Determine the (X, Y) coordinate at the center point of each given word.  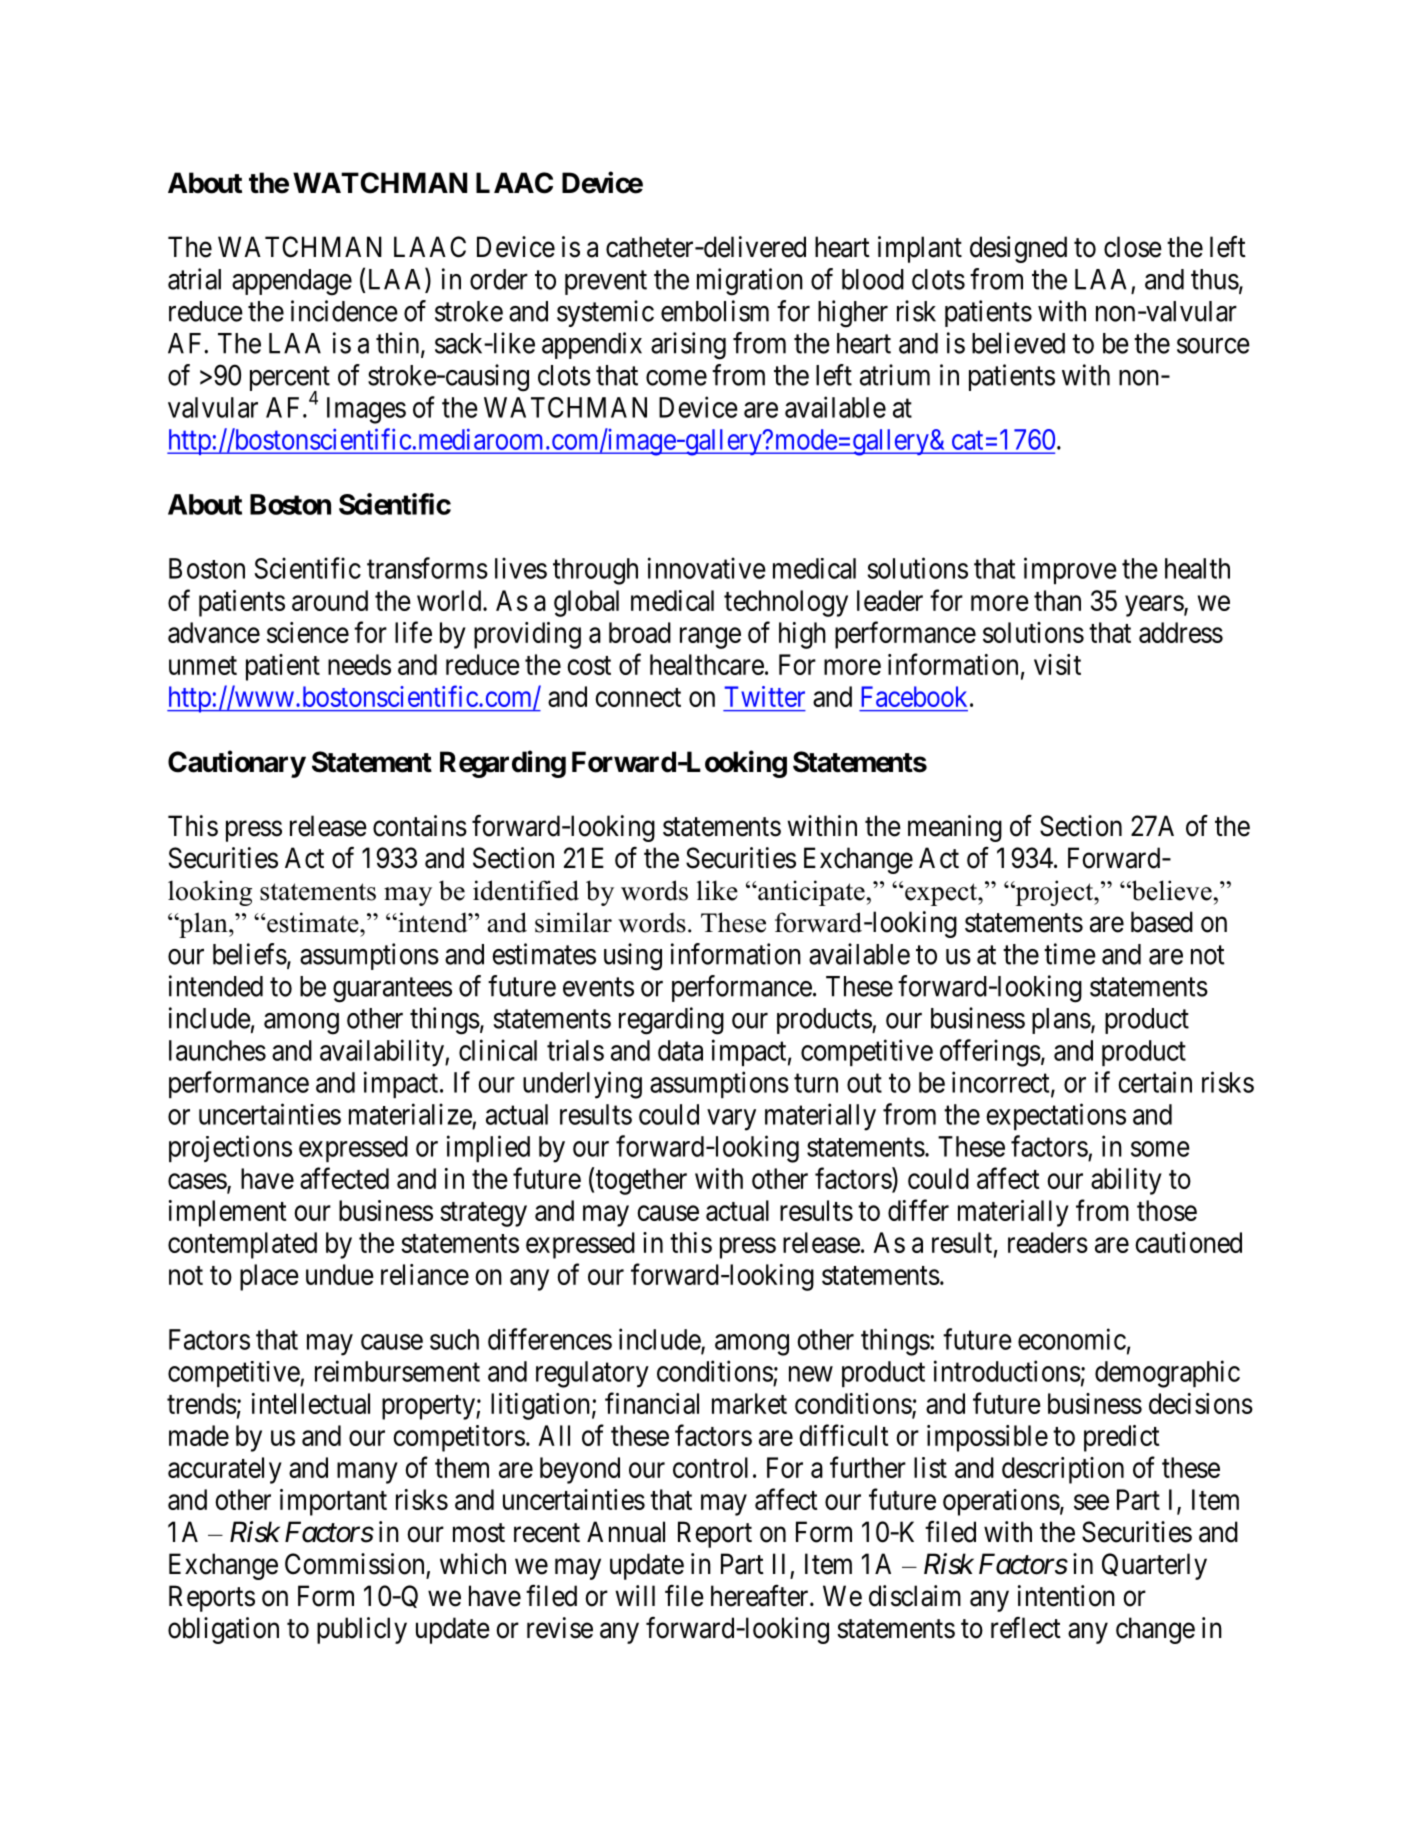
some (1160, 1149)
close (1133, 247)
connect (638, 697)
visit (1057, 664)
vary (731, 1120)
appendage (292, 282)
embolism (715, 311)
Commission (354, 1564)
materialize (410, 1114)
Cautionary (237, 764)
